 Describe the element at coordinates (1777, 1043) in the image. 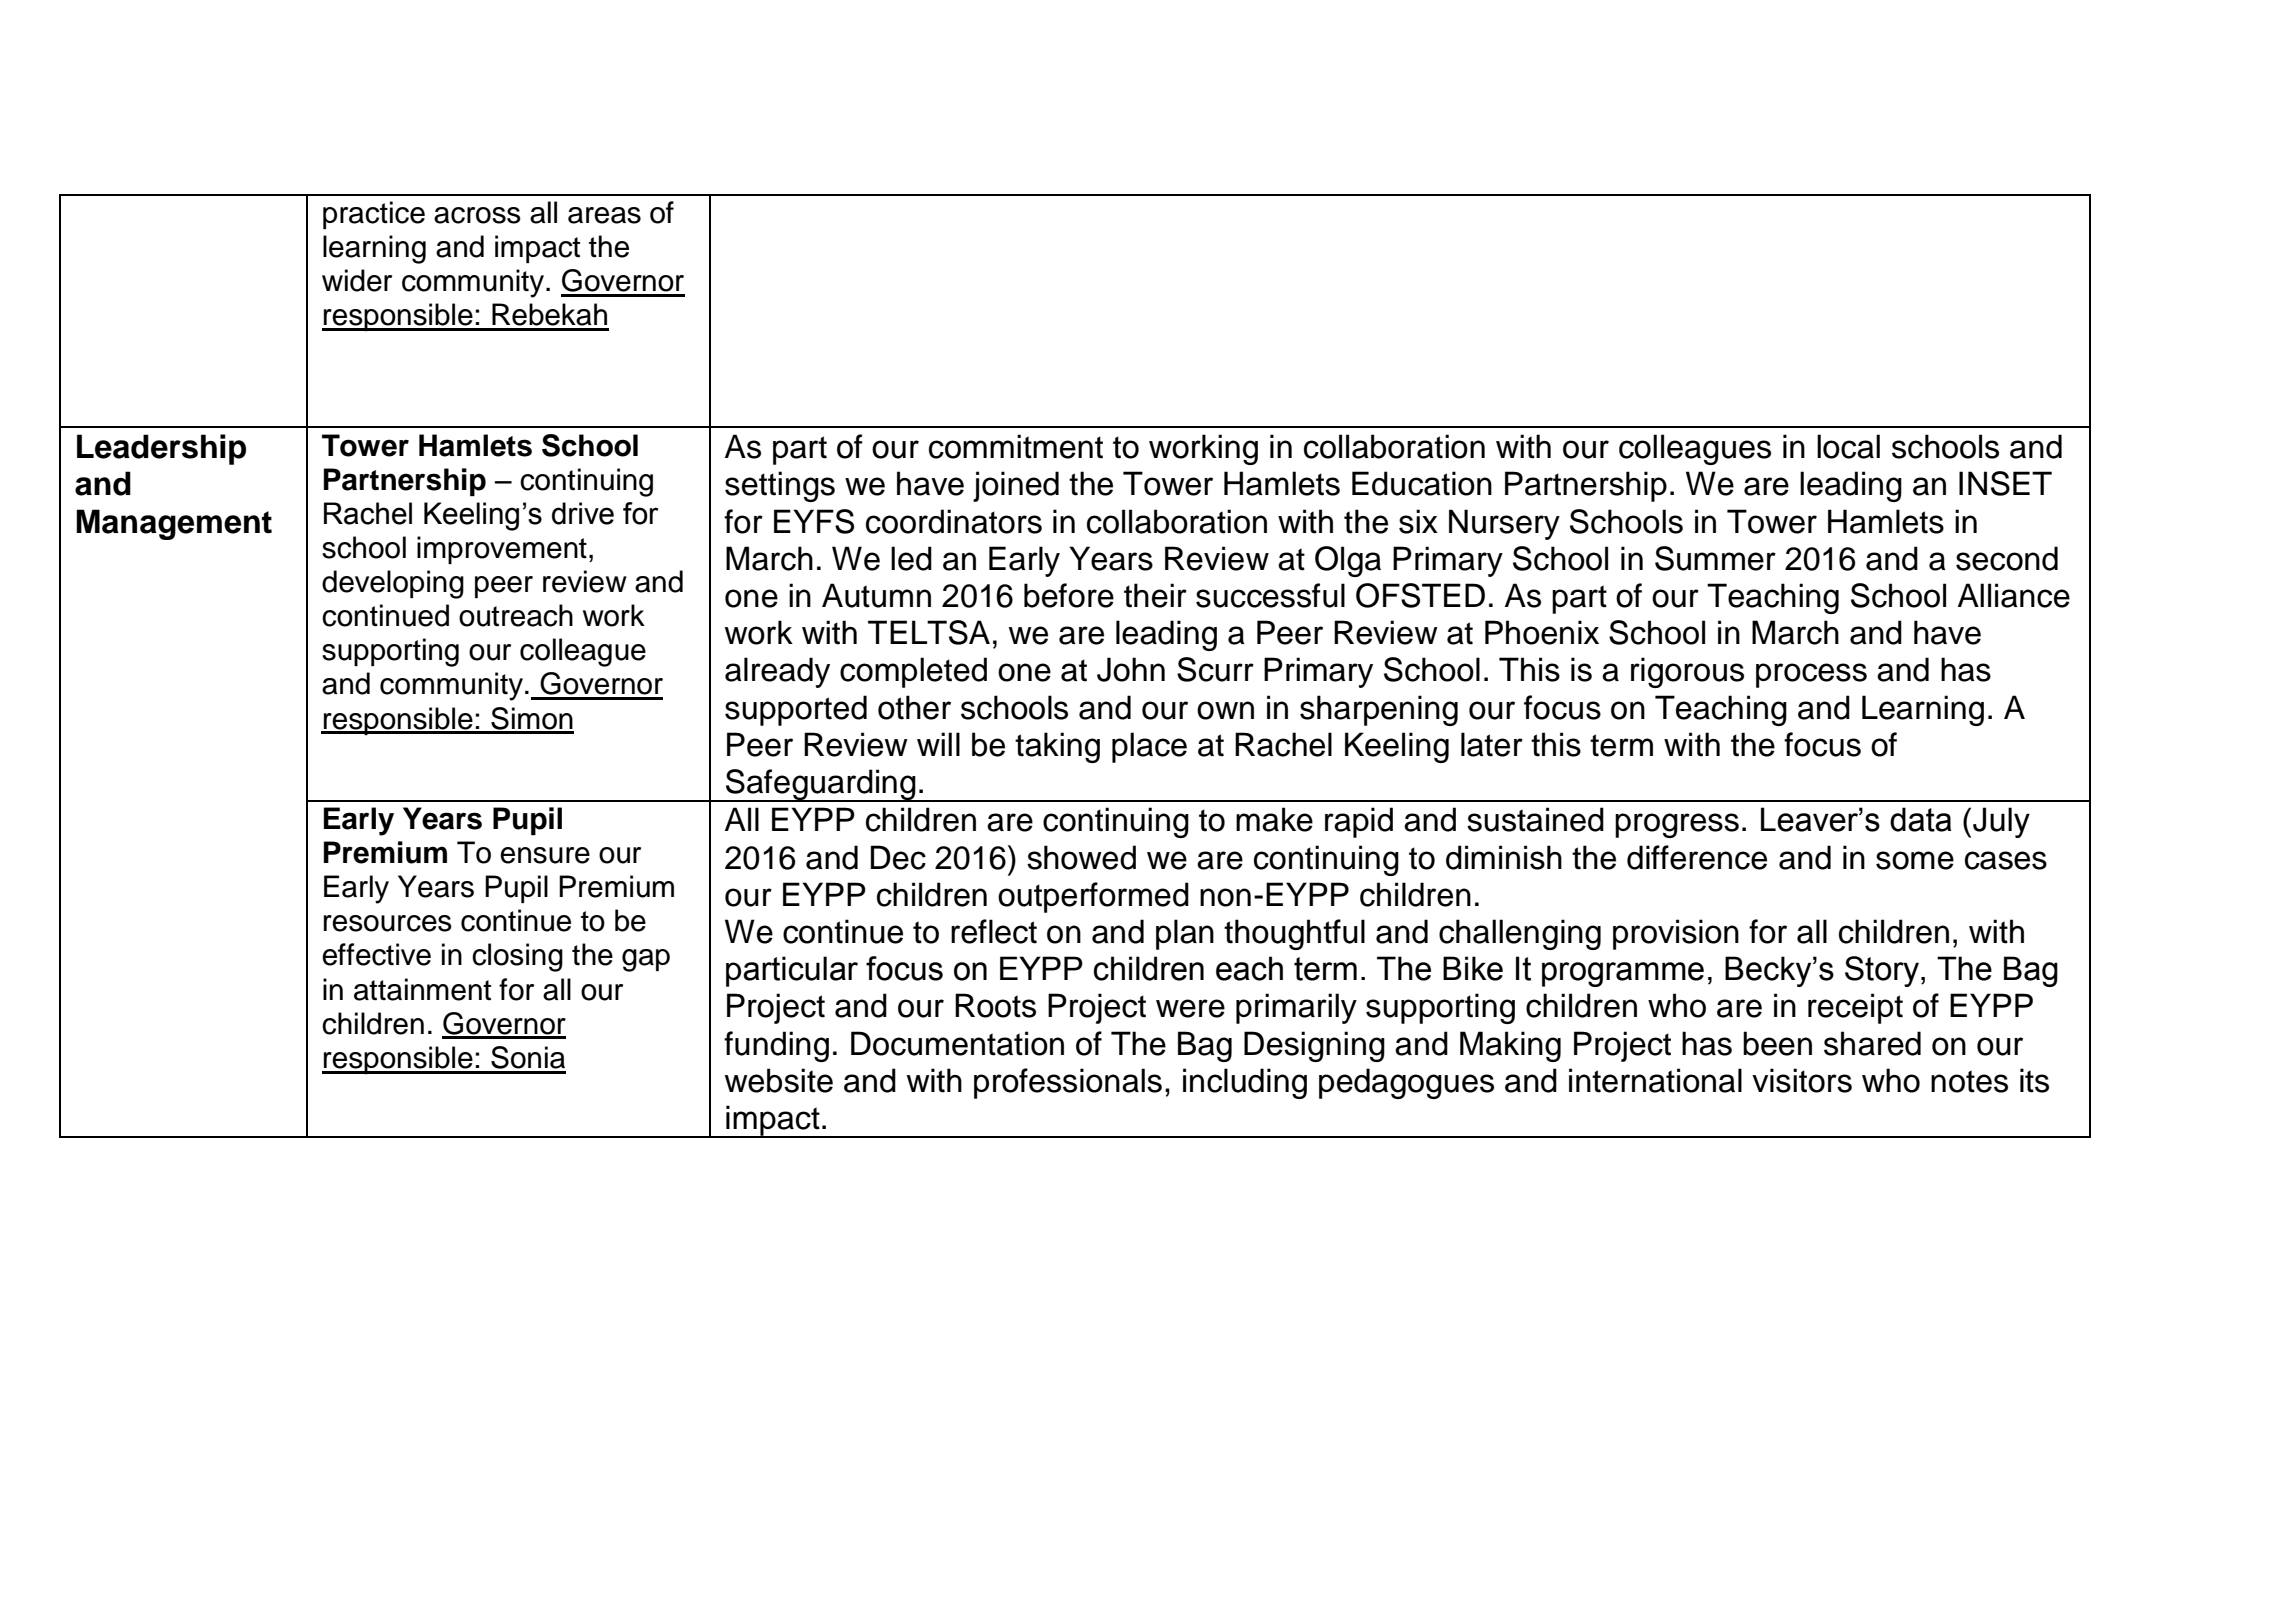

I see `been` at that location.
